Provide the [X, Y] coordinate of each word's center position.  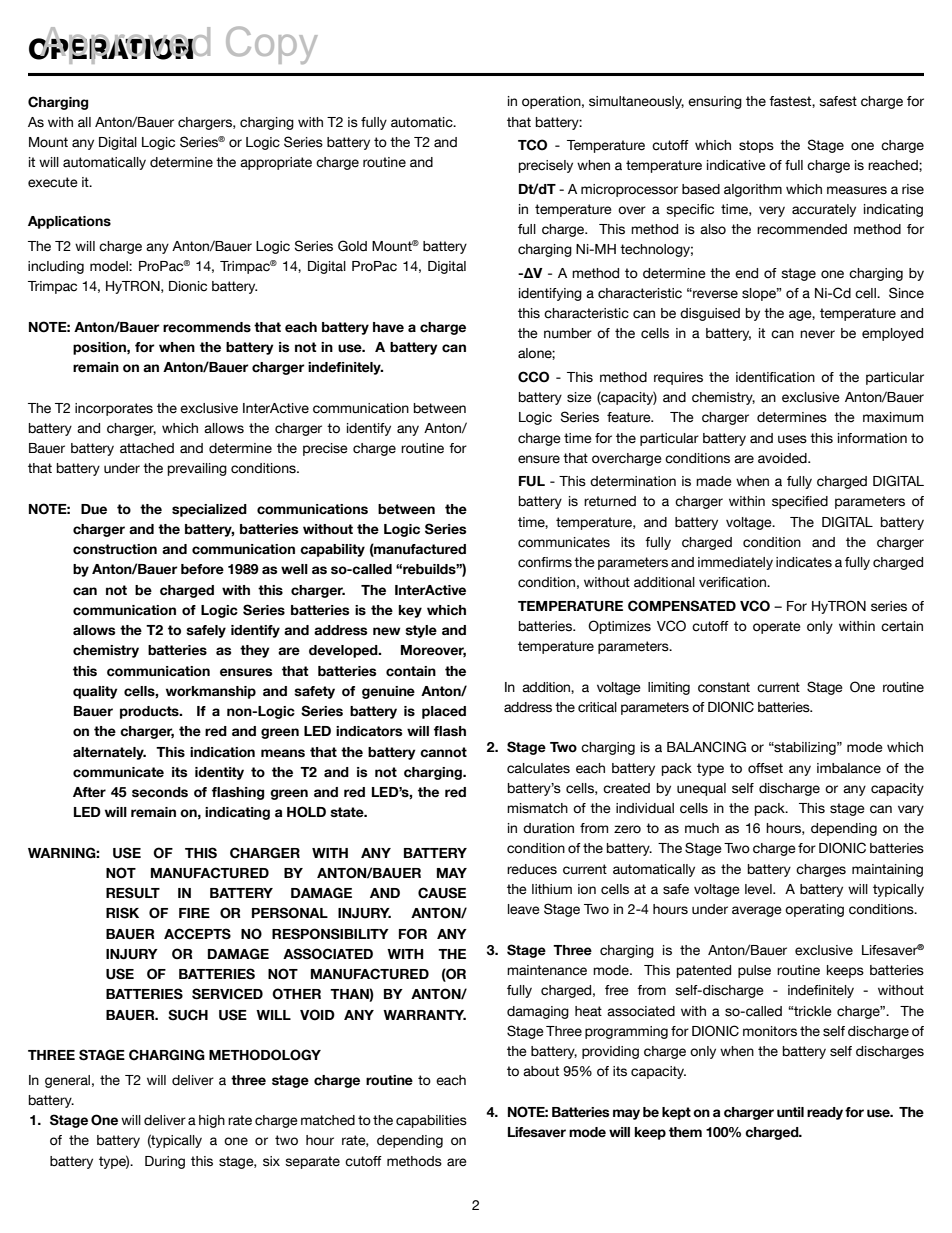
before [202, 569]
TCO [532, 145]
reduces [532, 869]
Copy [272, 45]
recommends [207, 327]
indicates [804, 562]
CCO [533, 377]
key [410, 611]
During [165, 1162]
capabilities [431, 1121]
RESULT [133, 893]
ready [825, 1113]
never [817, 334]
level [759, 889]
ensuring [715, 102]
